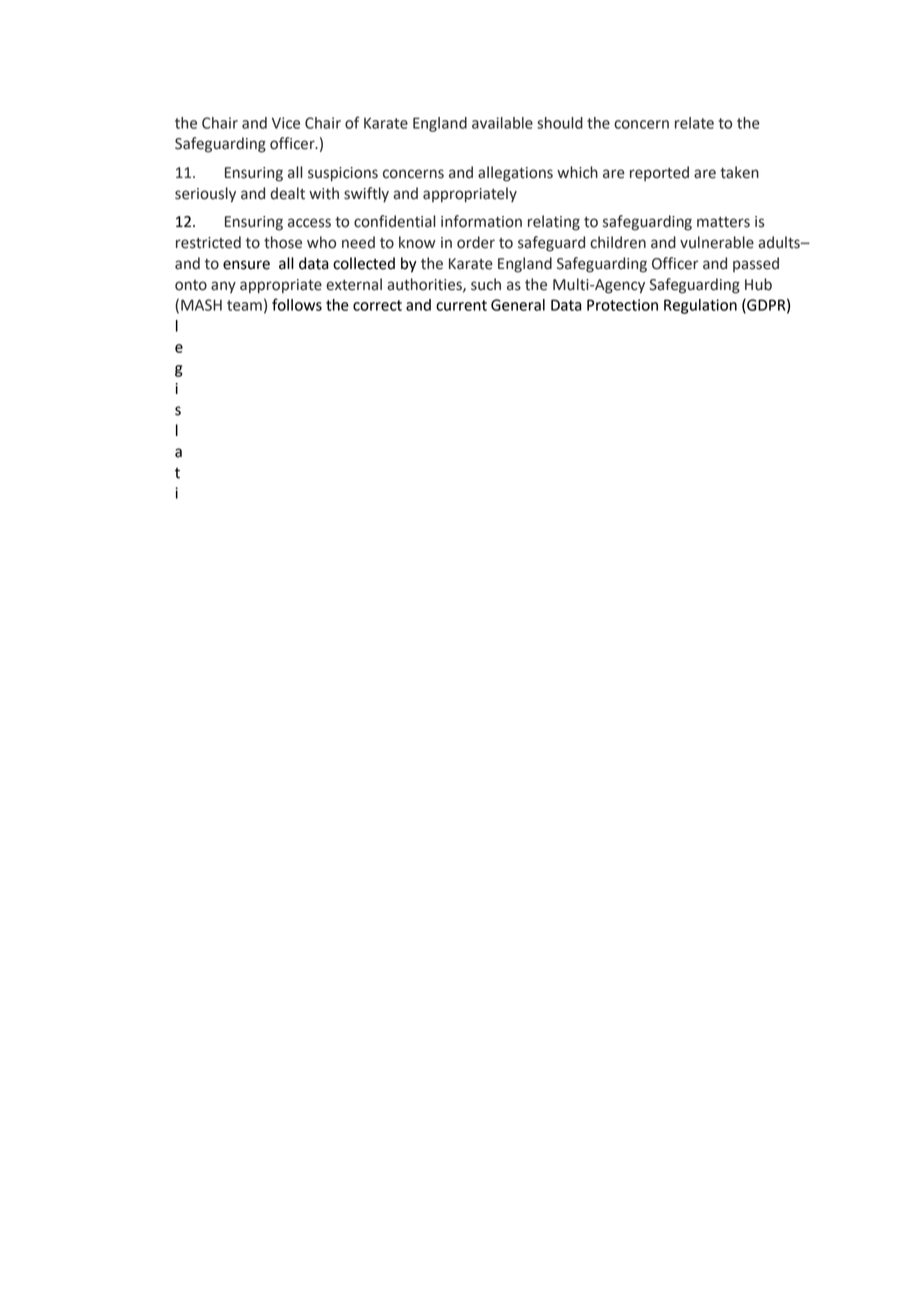 Image resolution: width=924 pixels, height=1308 pixels. Describe the element at coordinates (502, 123) in the screenshot. I see `available` at that location.
